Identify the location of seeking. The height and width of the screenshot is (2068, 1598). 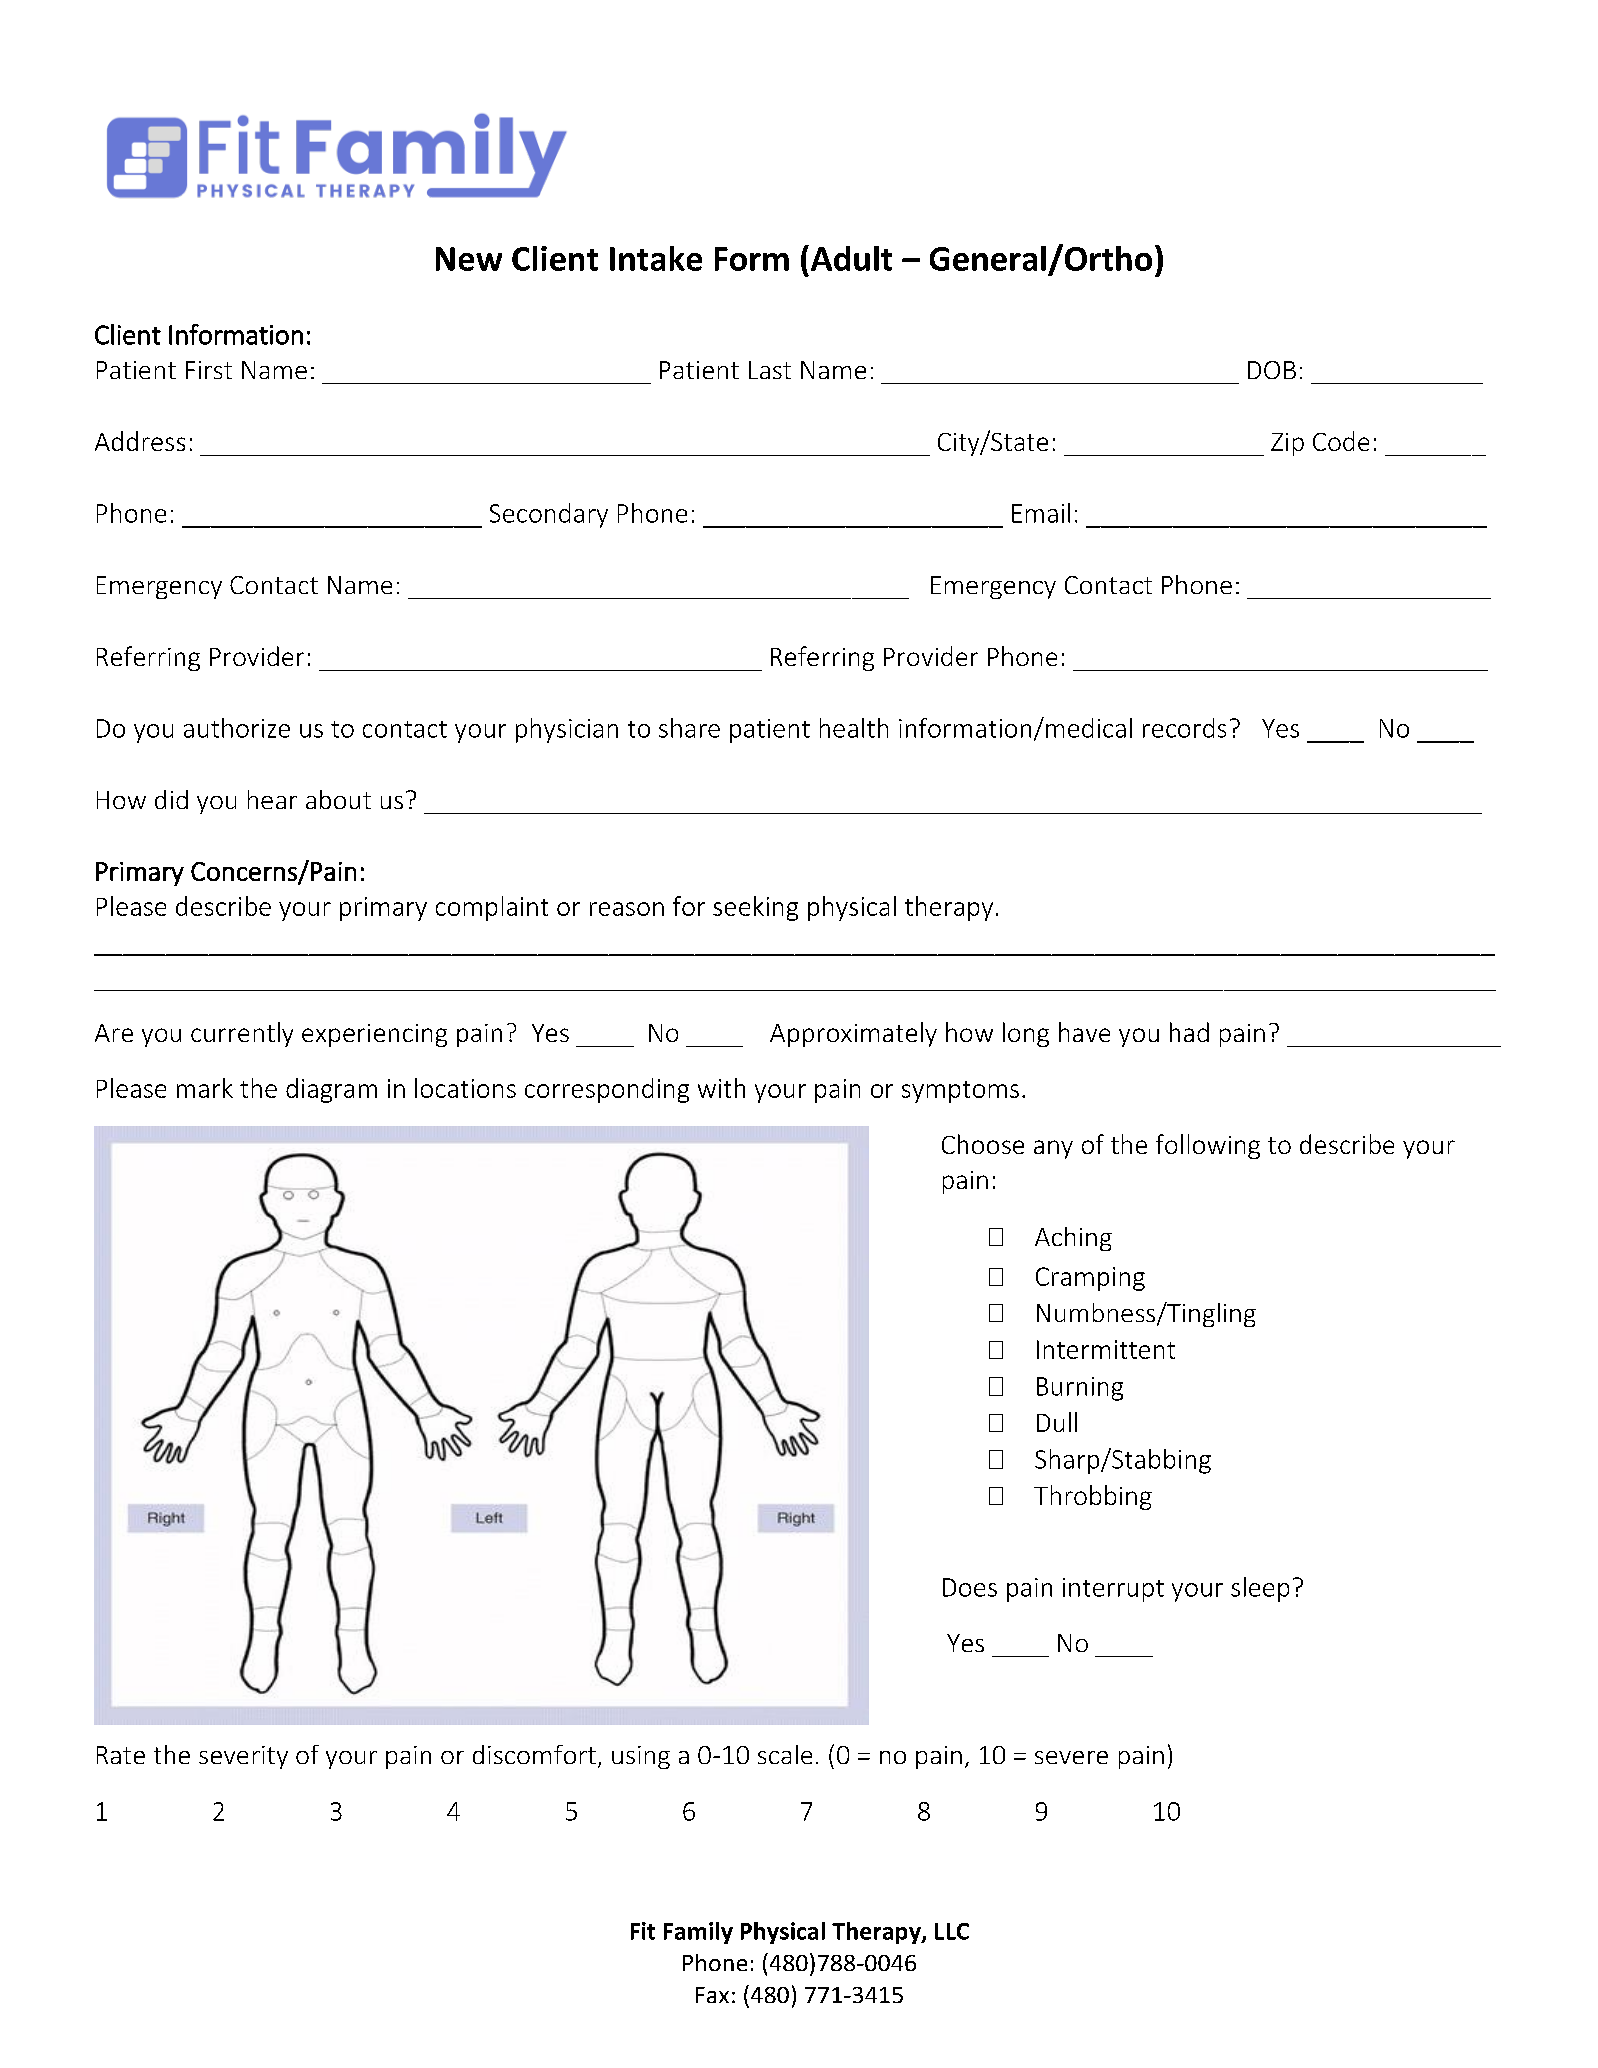
(755, 908).
